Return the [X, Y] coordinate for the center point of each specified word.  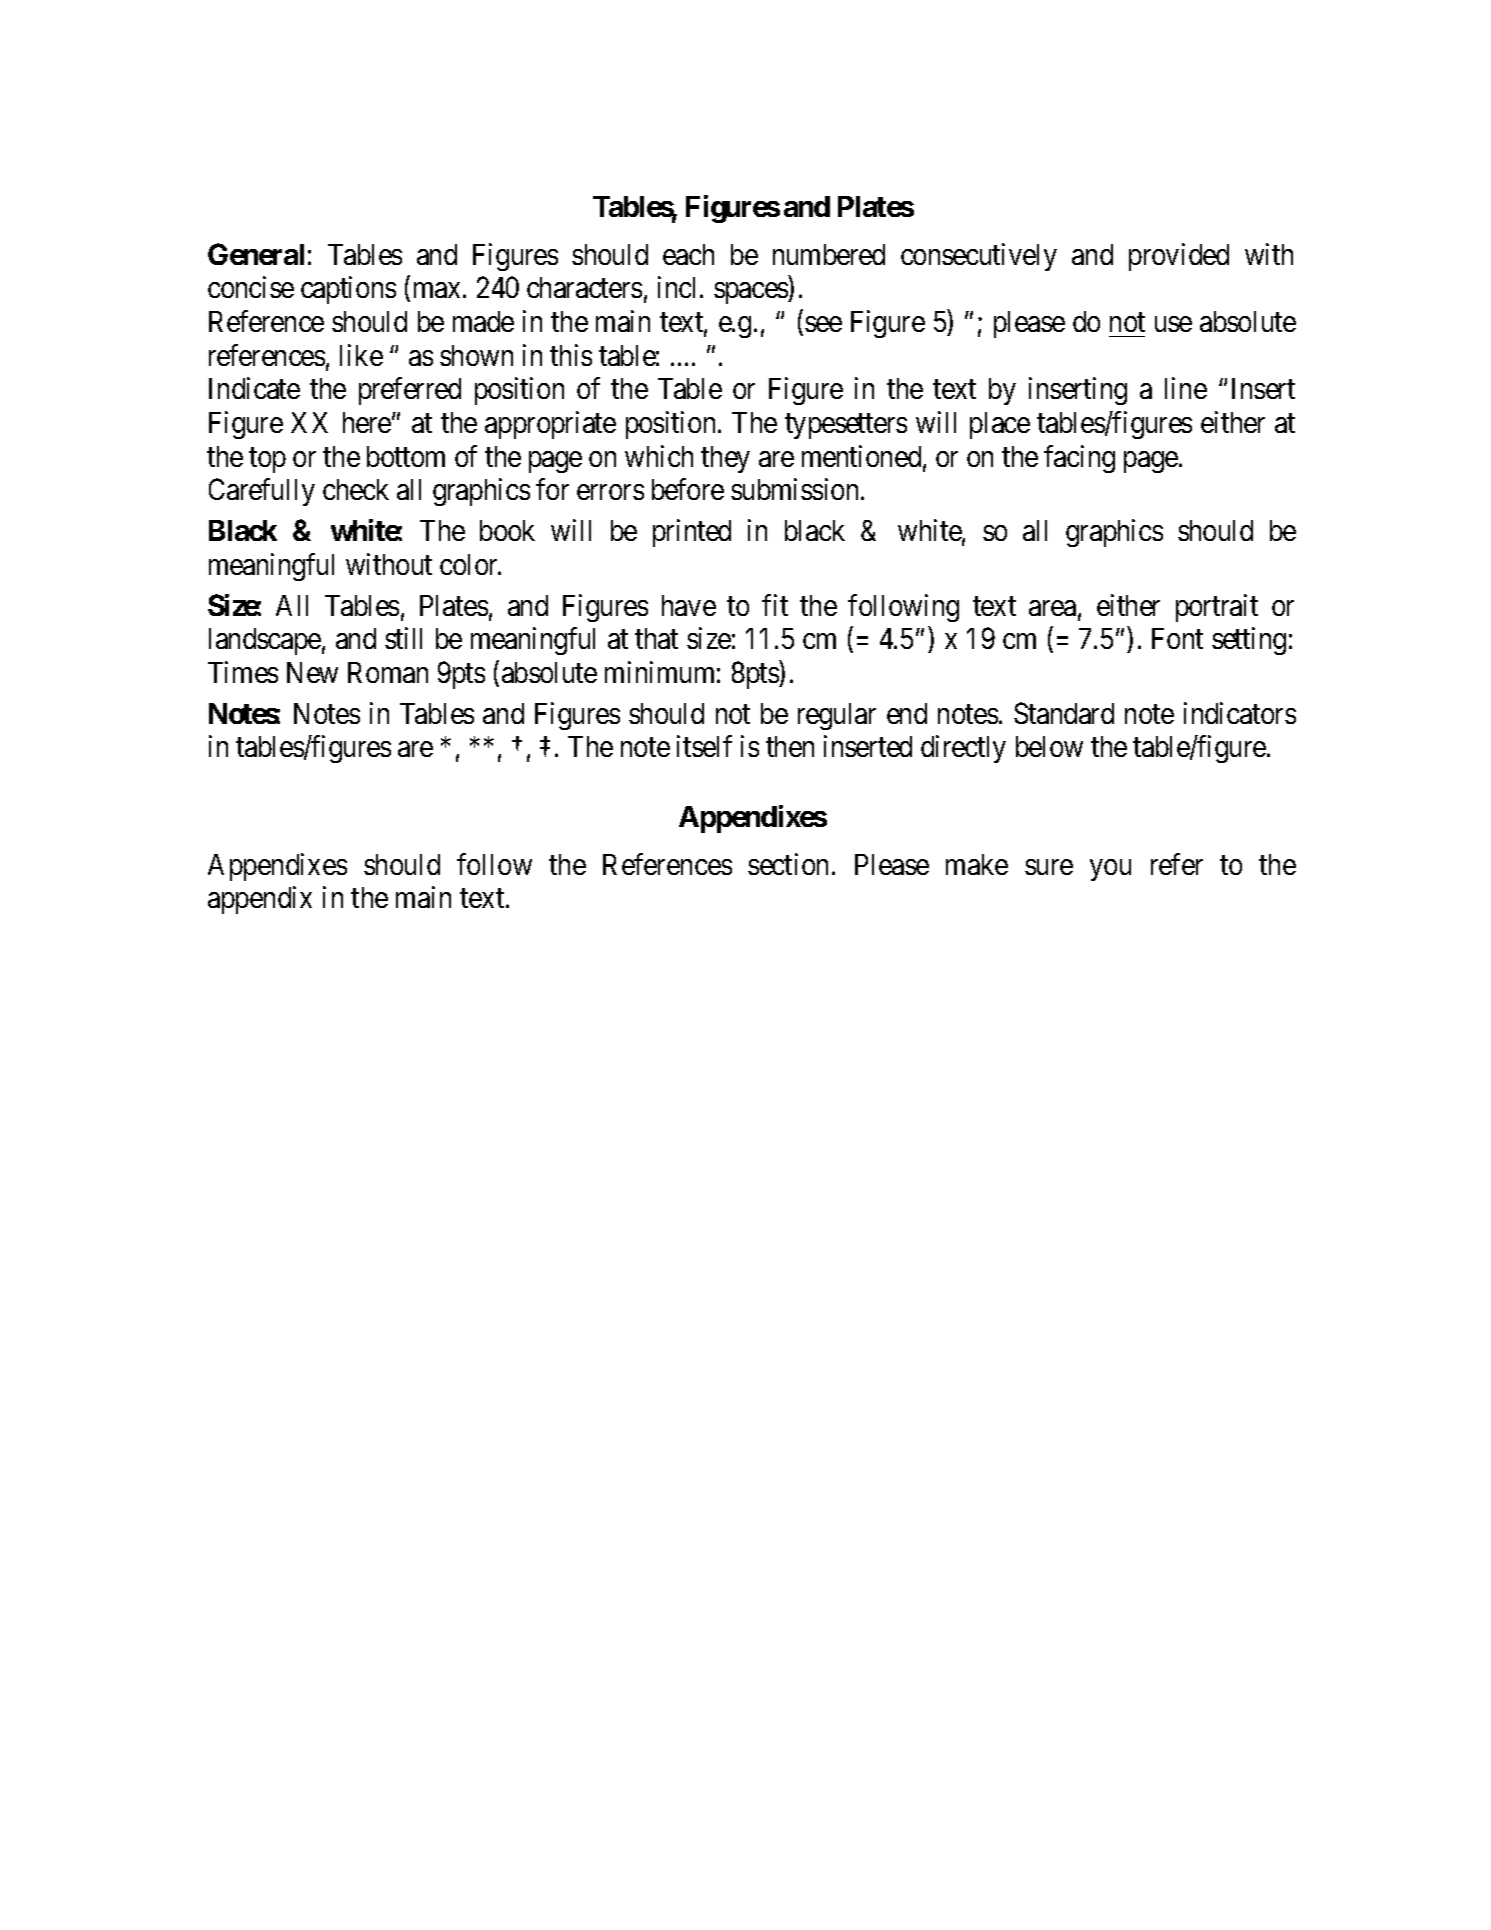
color [470, 564]
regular [837, 716]
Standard [1064, 713]
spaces [751, 293]
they [725, 459]
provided [1179, 257]
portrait [1217, 608]
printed [692, 533]
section [788, 864]
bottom [406, 456]
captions [348, 290]
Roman [388, 672]
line [1186, 388]
